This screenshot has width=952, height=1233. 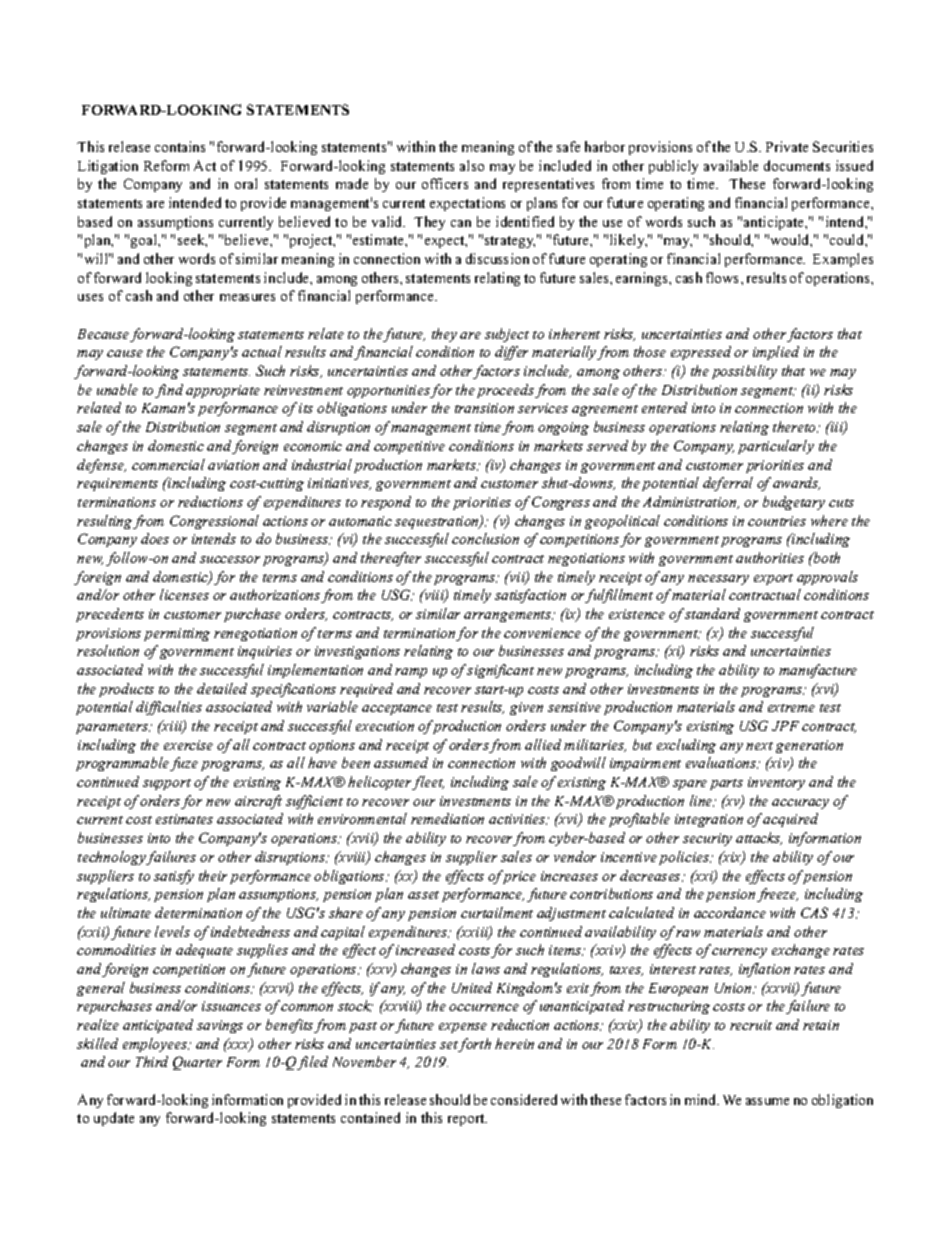 I want to click on Quarter, so click(x=197, y=1063).
